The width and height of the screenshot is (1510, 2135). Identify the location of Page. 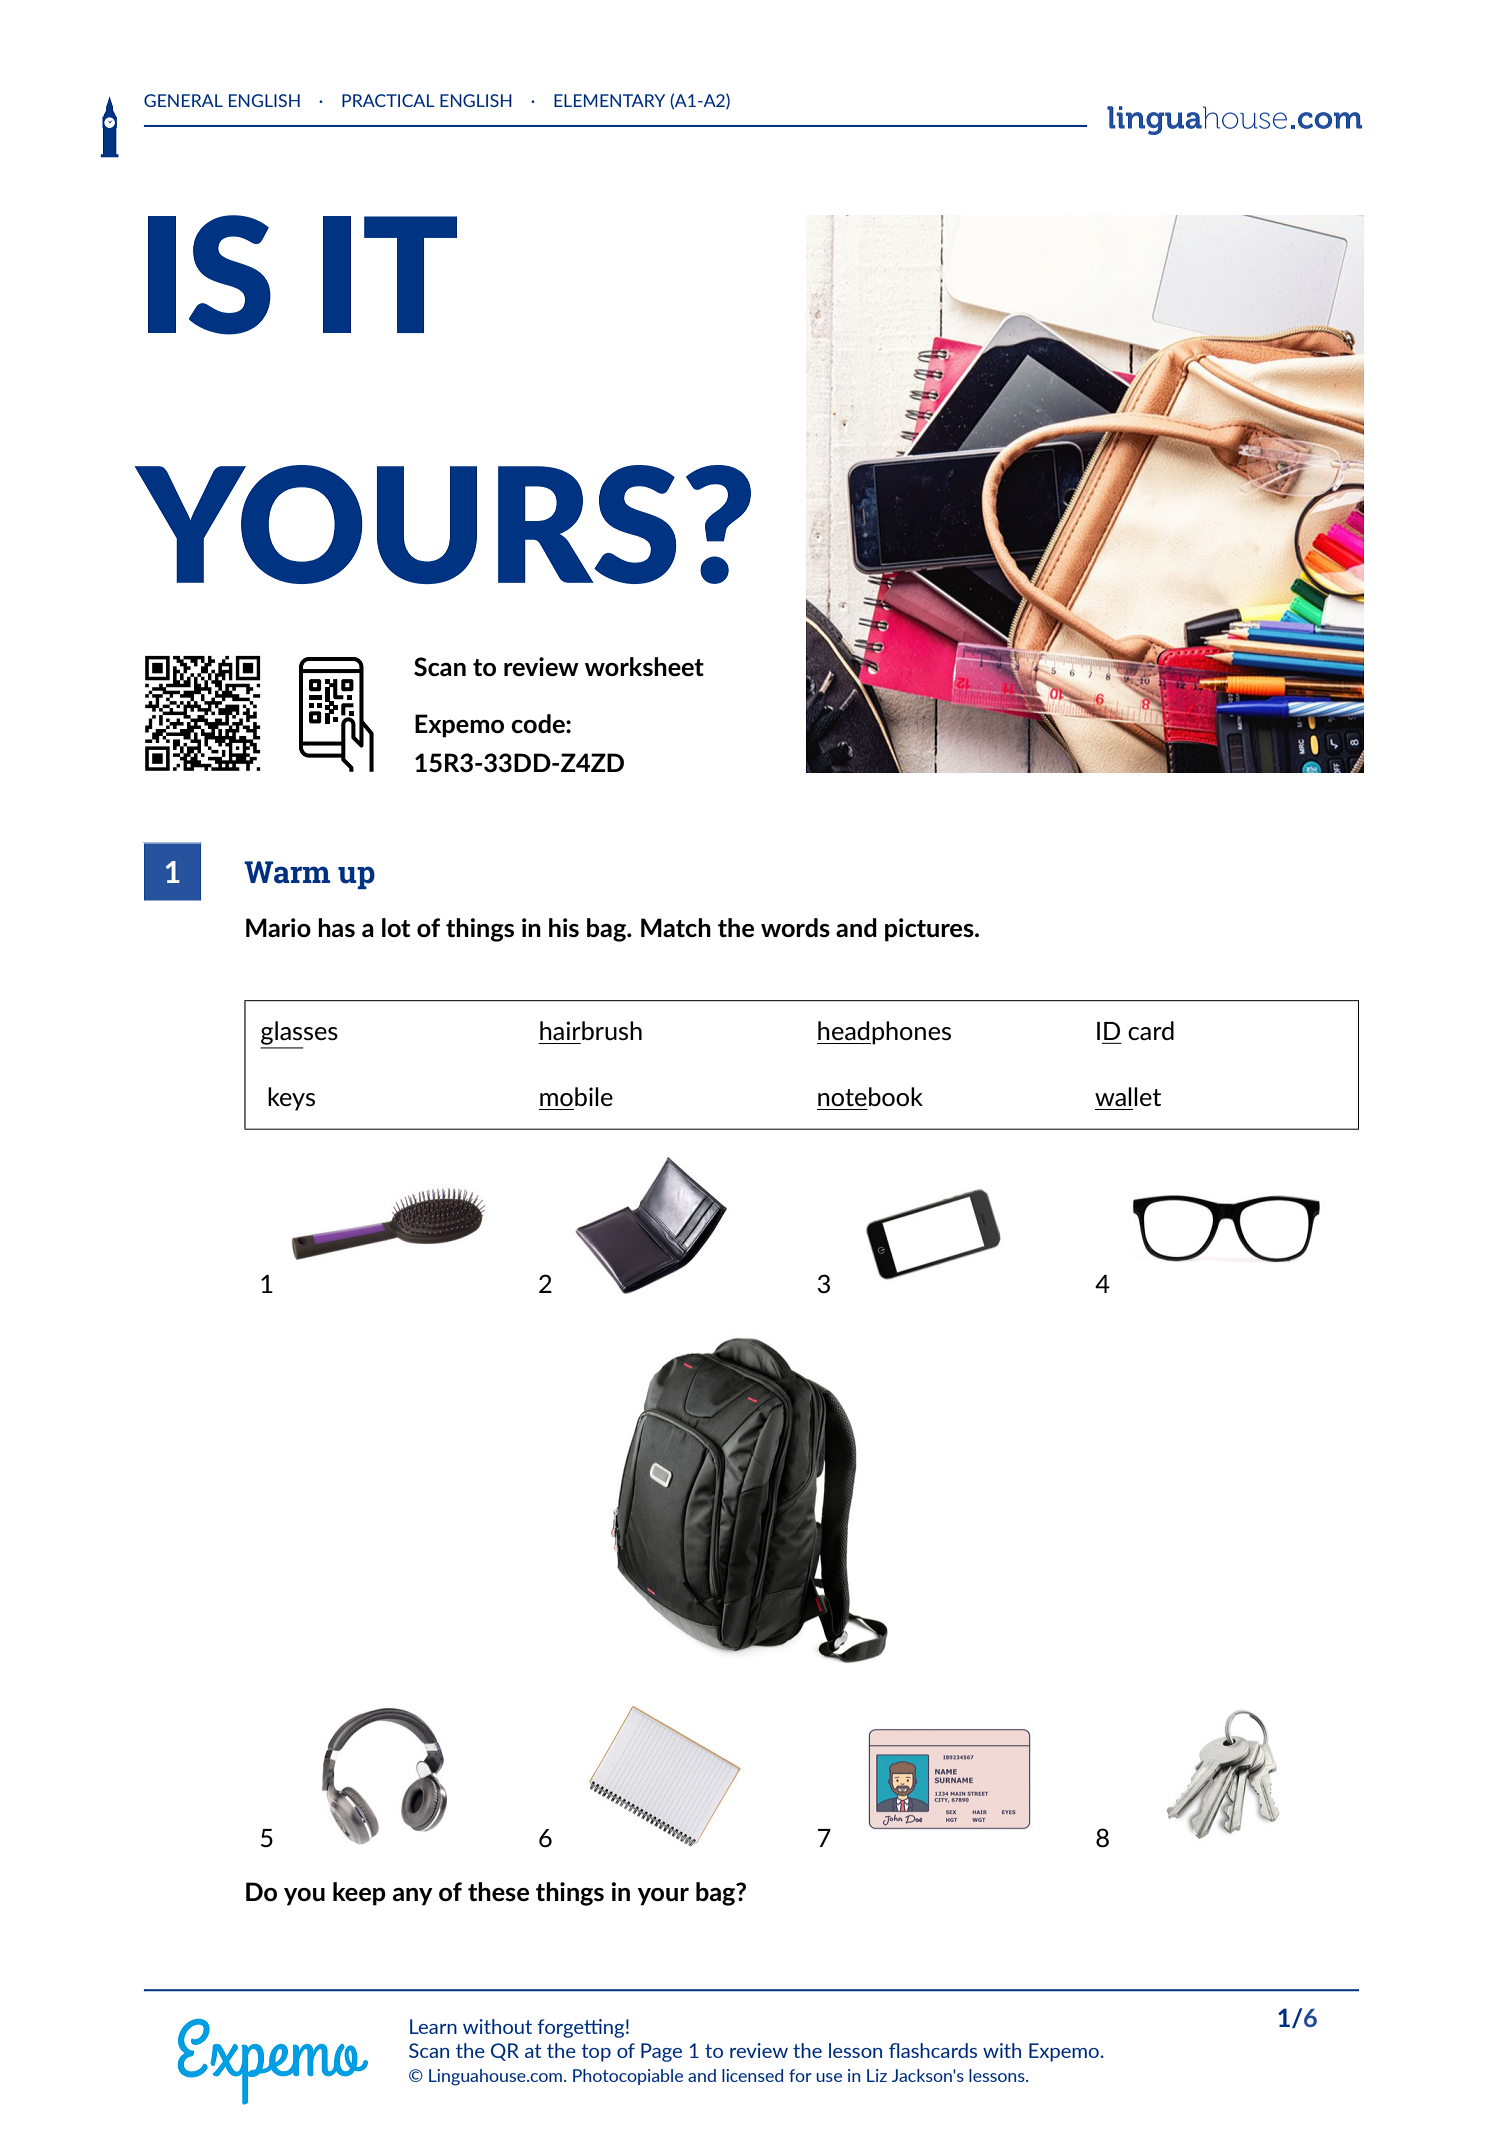
(661, 2052).
